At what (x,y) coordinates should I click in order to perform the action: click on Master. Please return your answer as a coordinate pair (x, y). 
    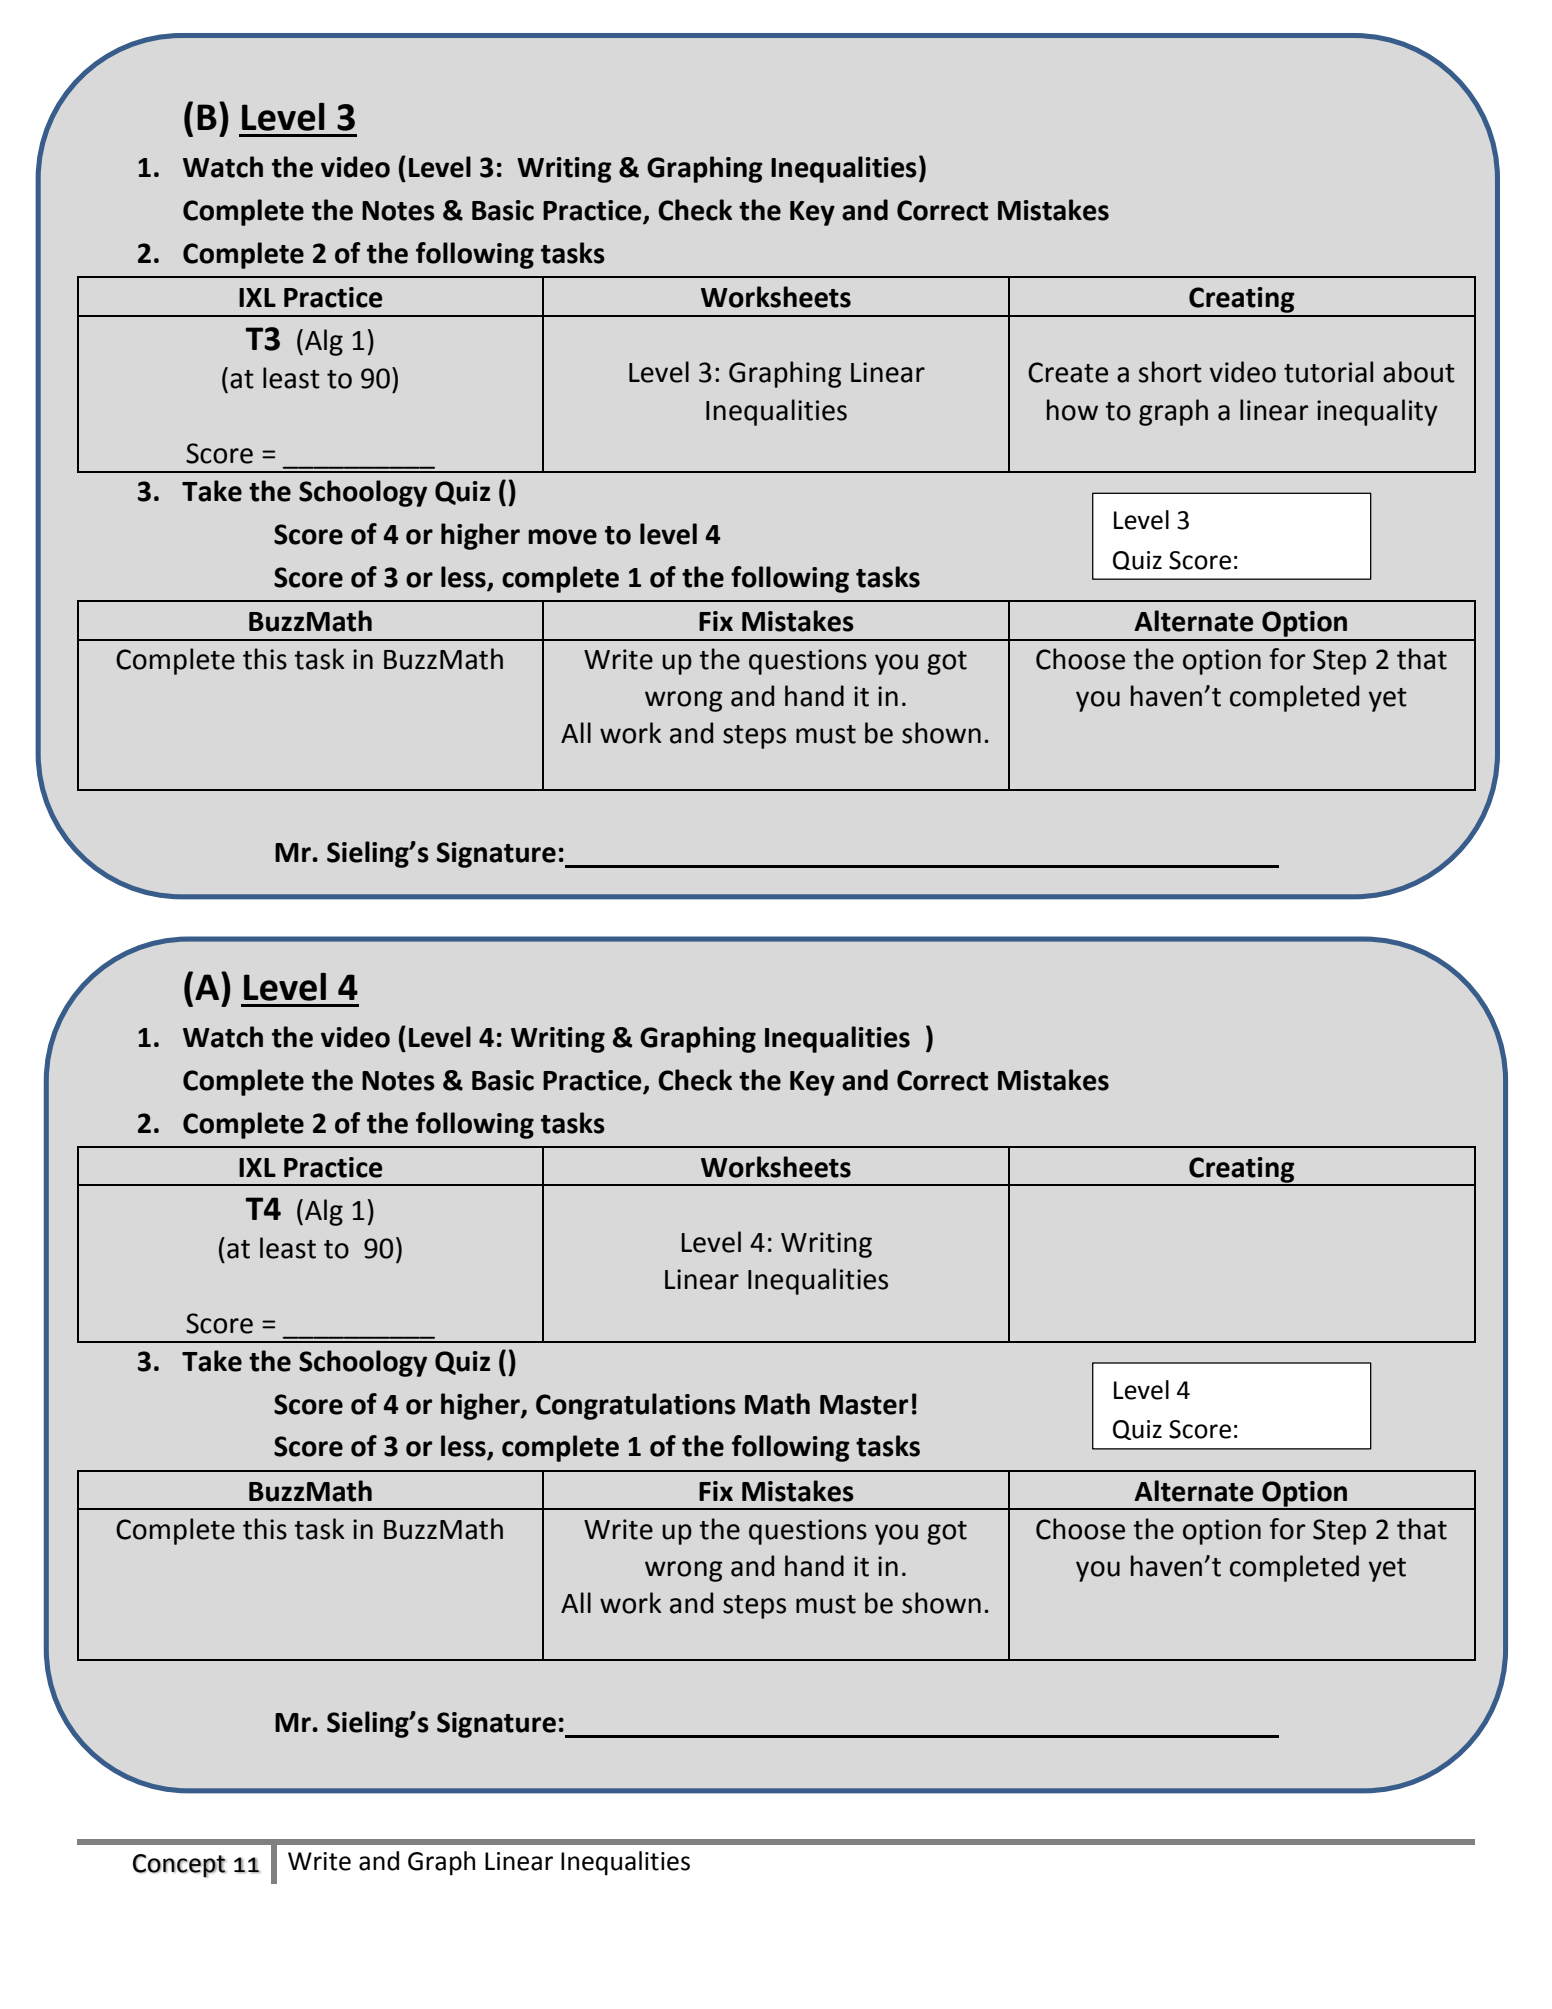
    Looking at the image, I should click on (864, 1405).
